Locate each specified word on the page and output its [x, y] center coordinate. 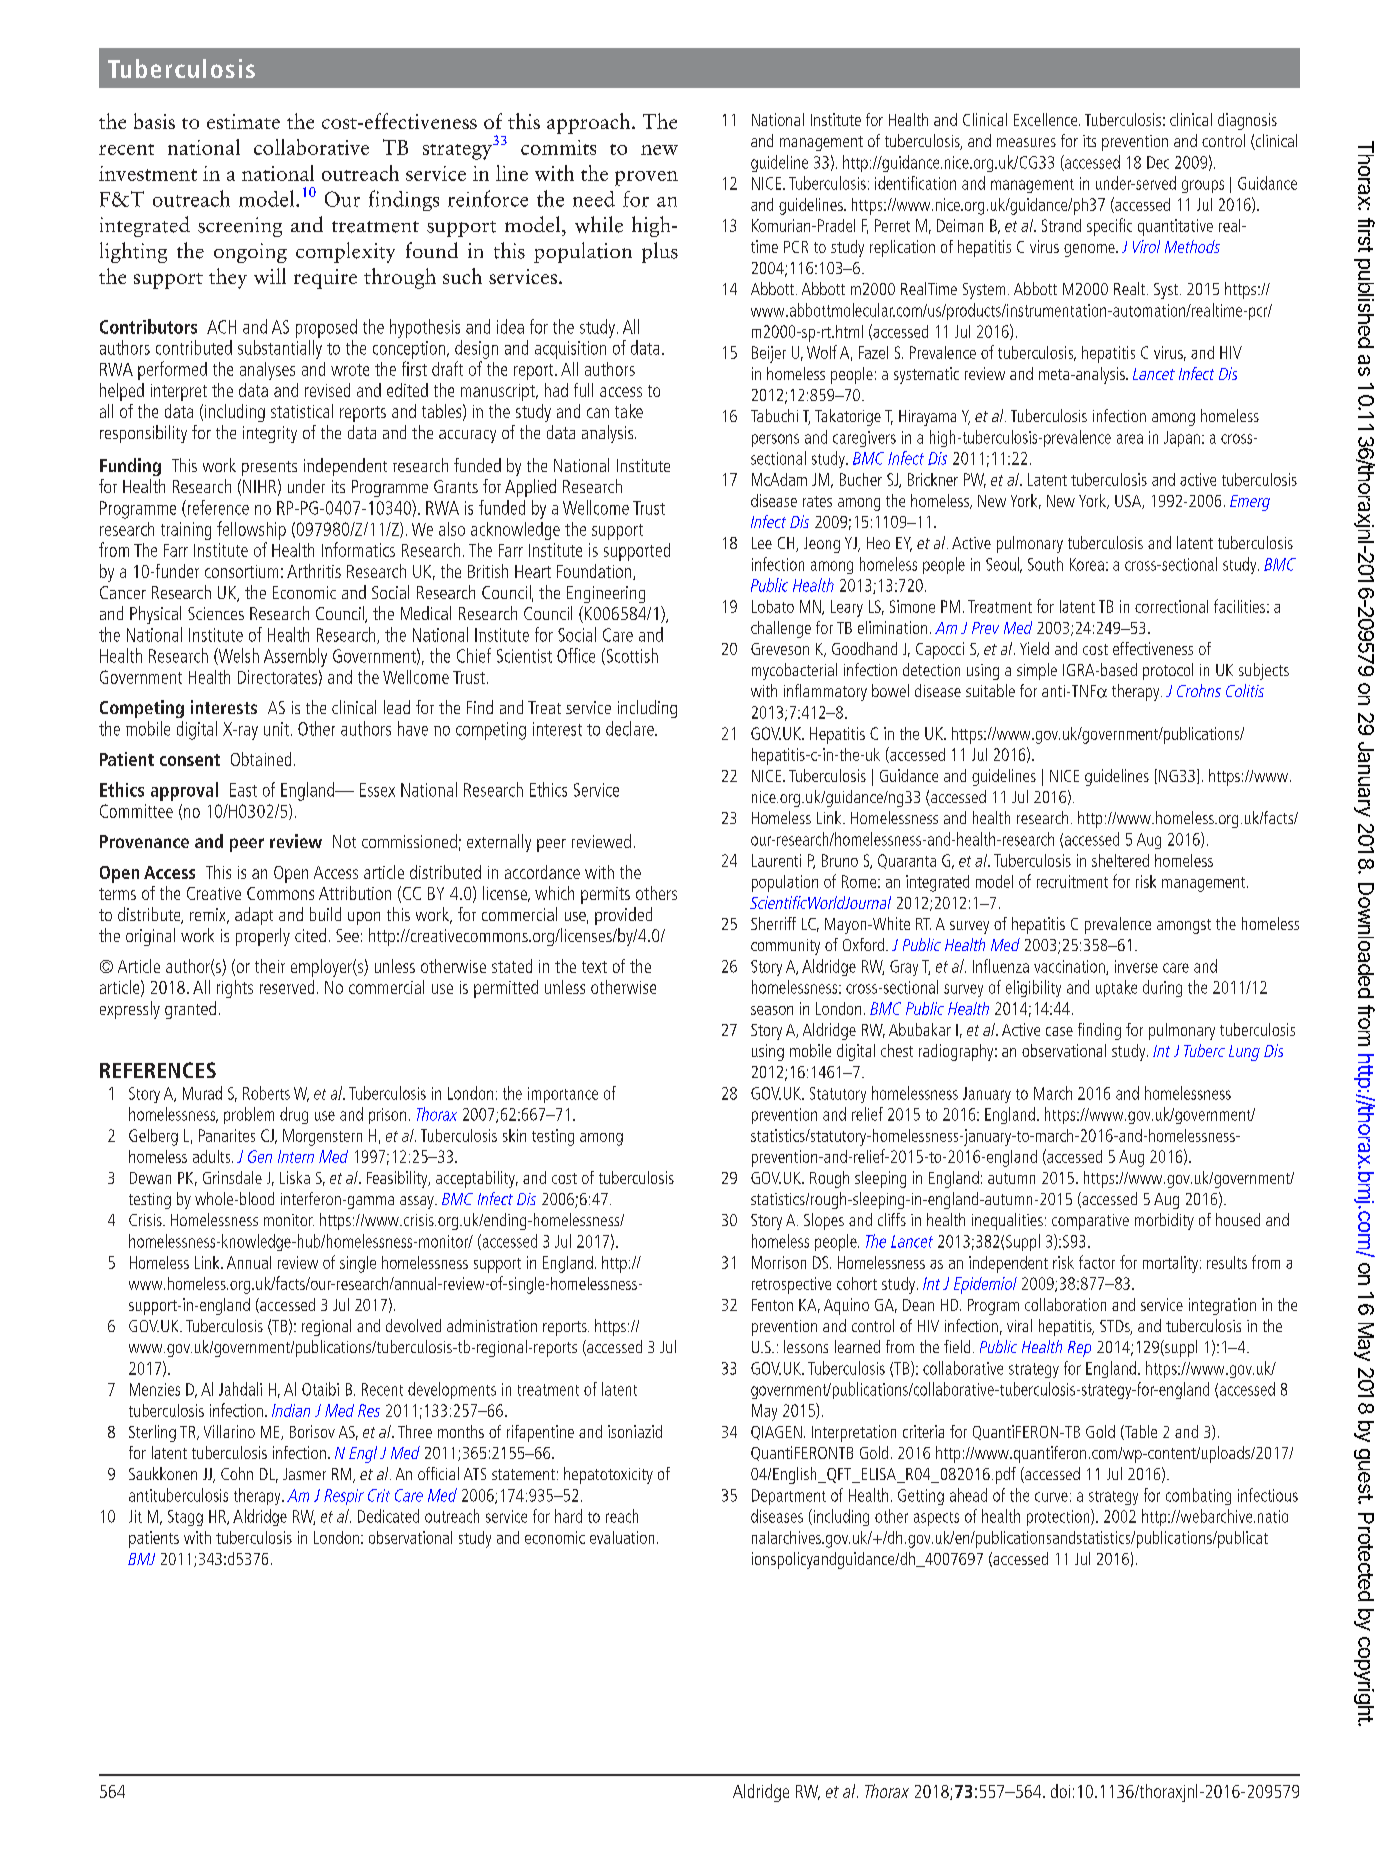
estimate [243, 121]
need [594, 199]
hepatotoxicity [608, 1475]
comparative [1090, 1222]
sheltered [1120, 860]
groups [1203, 186]
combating [1198, 1496]
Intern [296, 1156]
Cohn [237, 1473]
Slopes [824, 1221]
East [243, 790]
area [1130, 439]
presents [269, 468]
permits [605, 895]
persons [775, 440]
